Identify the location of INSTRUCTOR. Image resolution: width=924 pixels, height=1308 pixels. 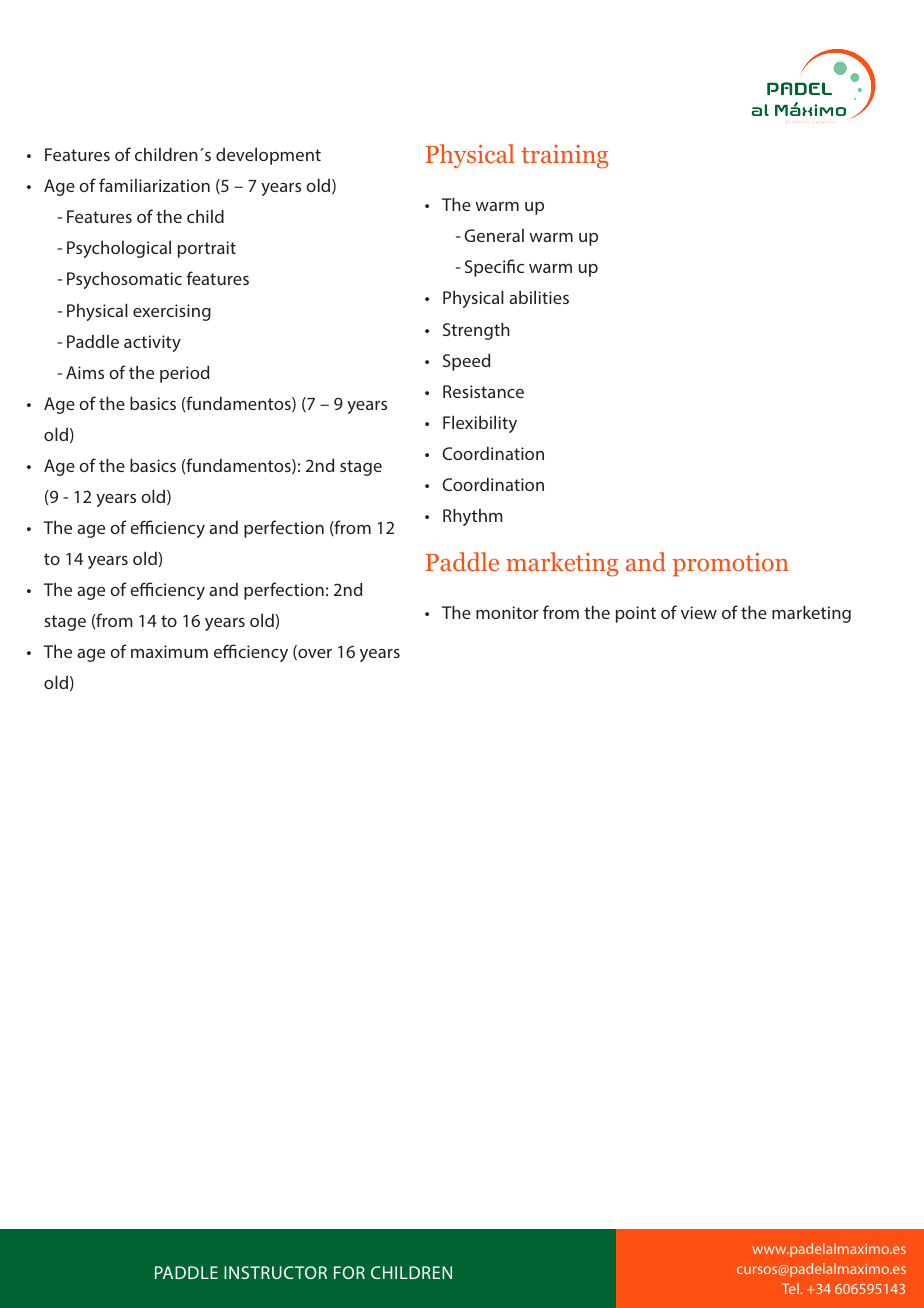
(275, 1272).
